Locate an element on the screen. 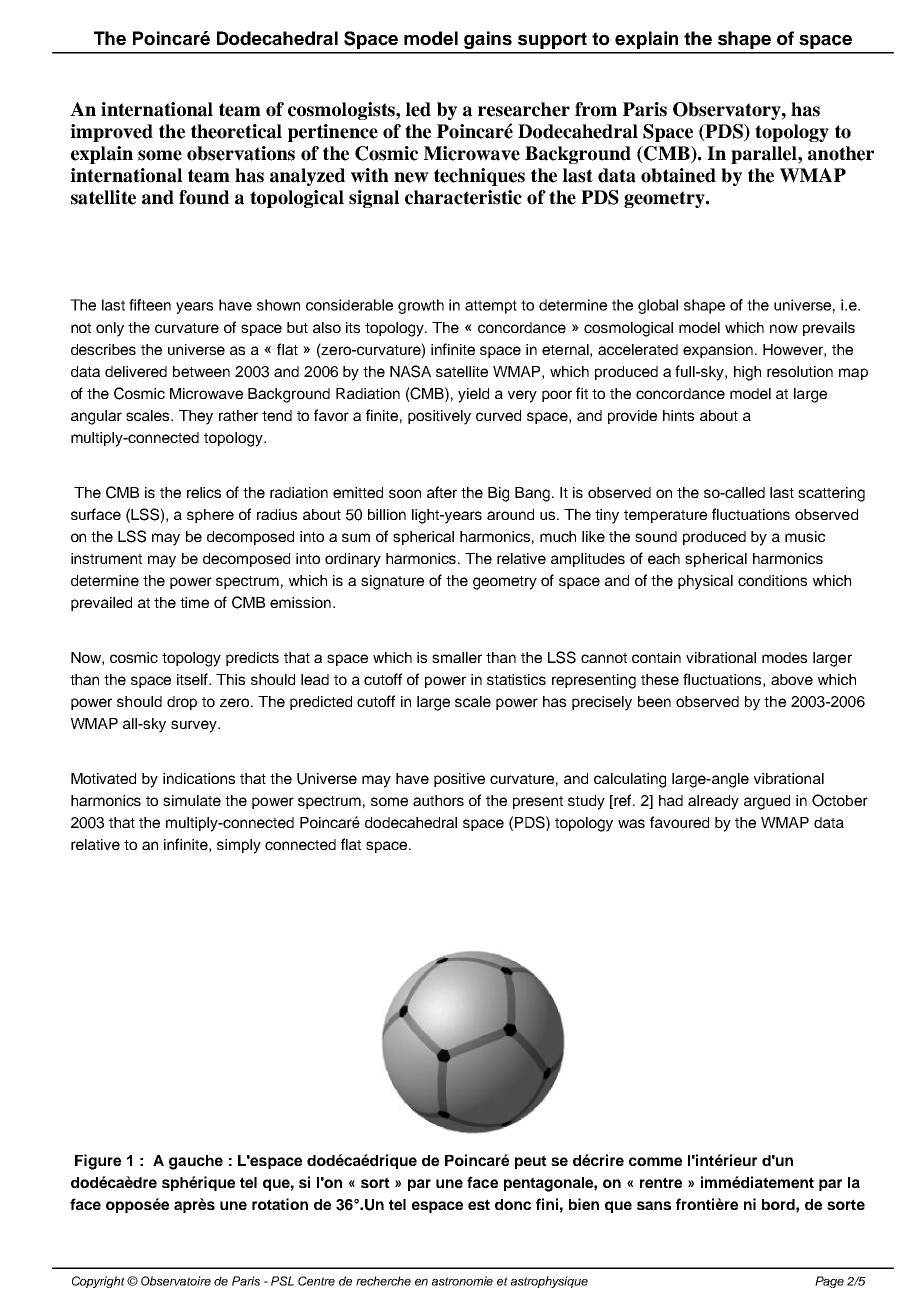  smaller is located at coordinates (457, 657).
